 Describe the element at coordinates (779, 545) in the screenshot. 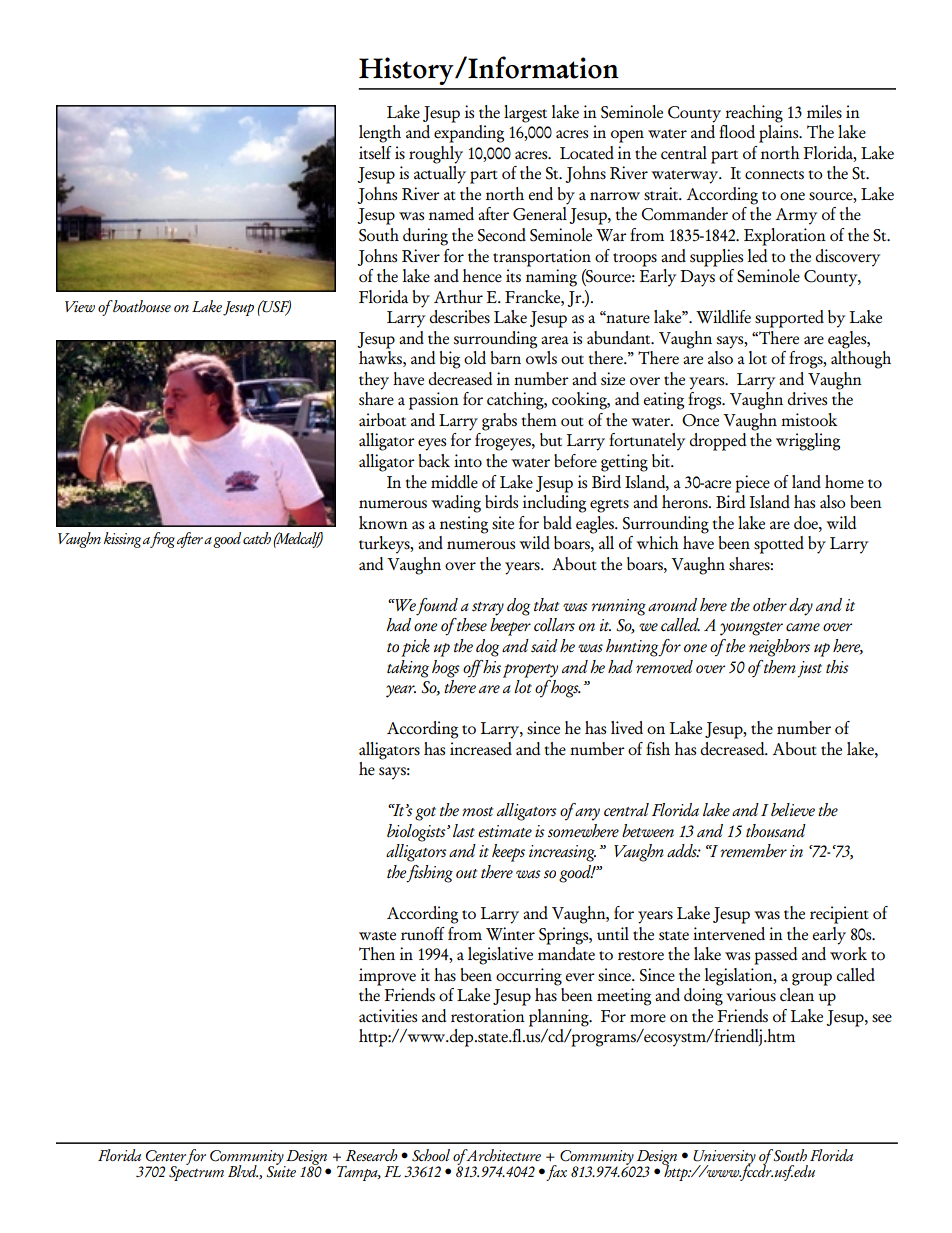

I see `spotted` at that location.
